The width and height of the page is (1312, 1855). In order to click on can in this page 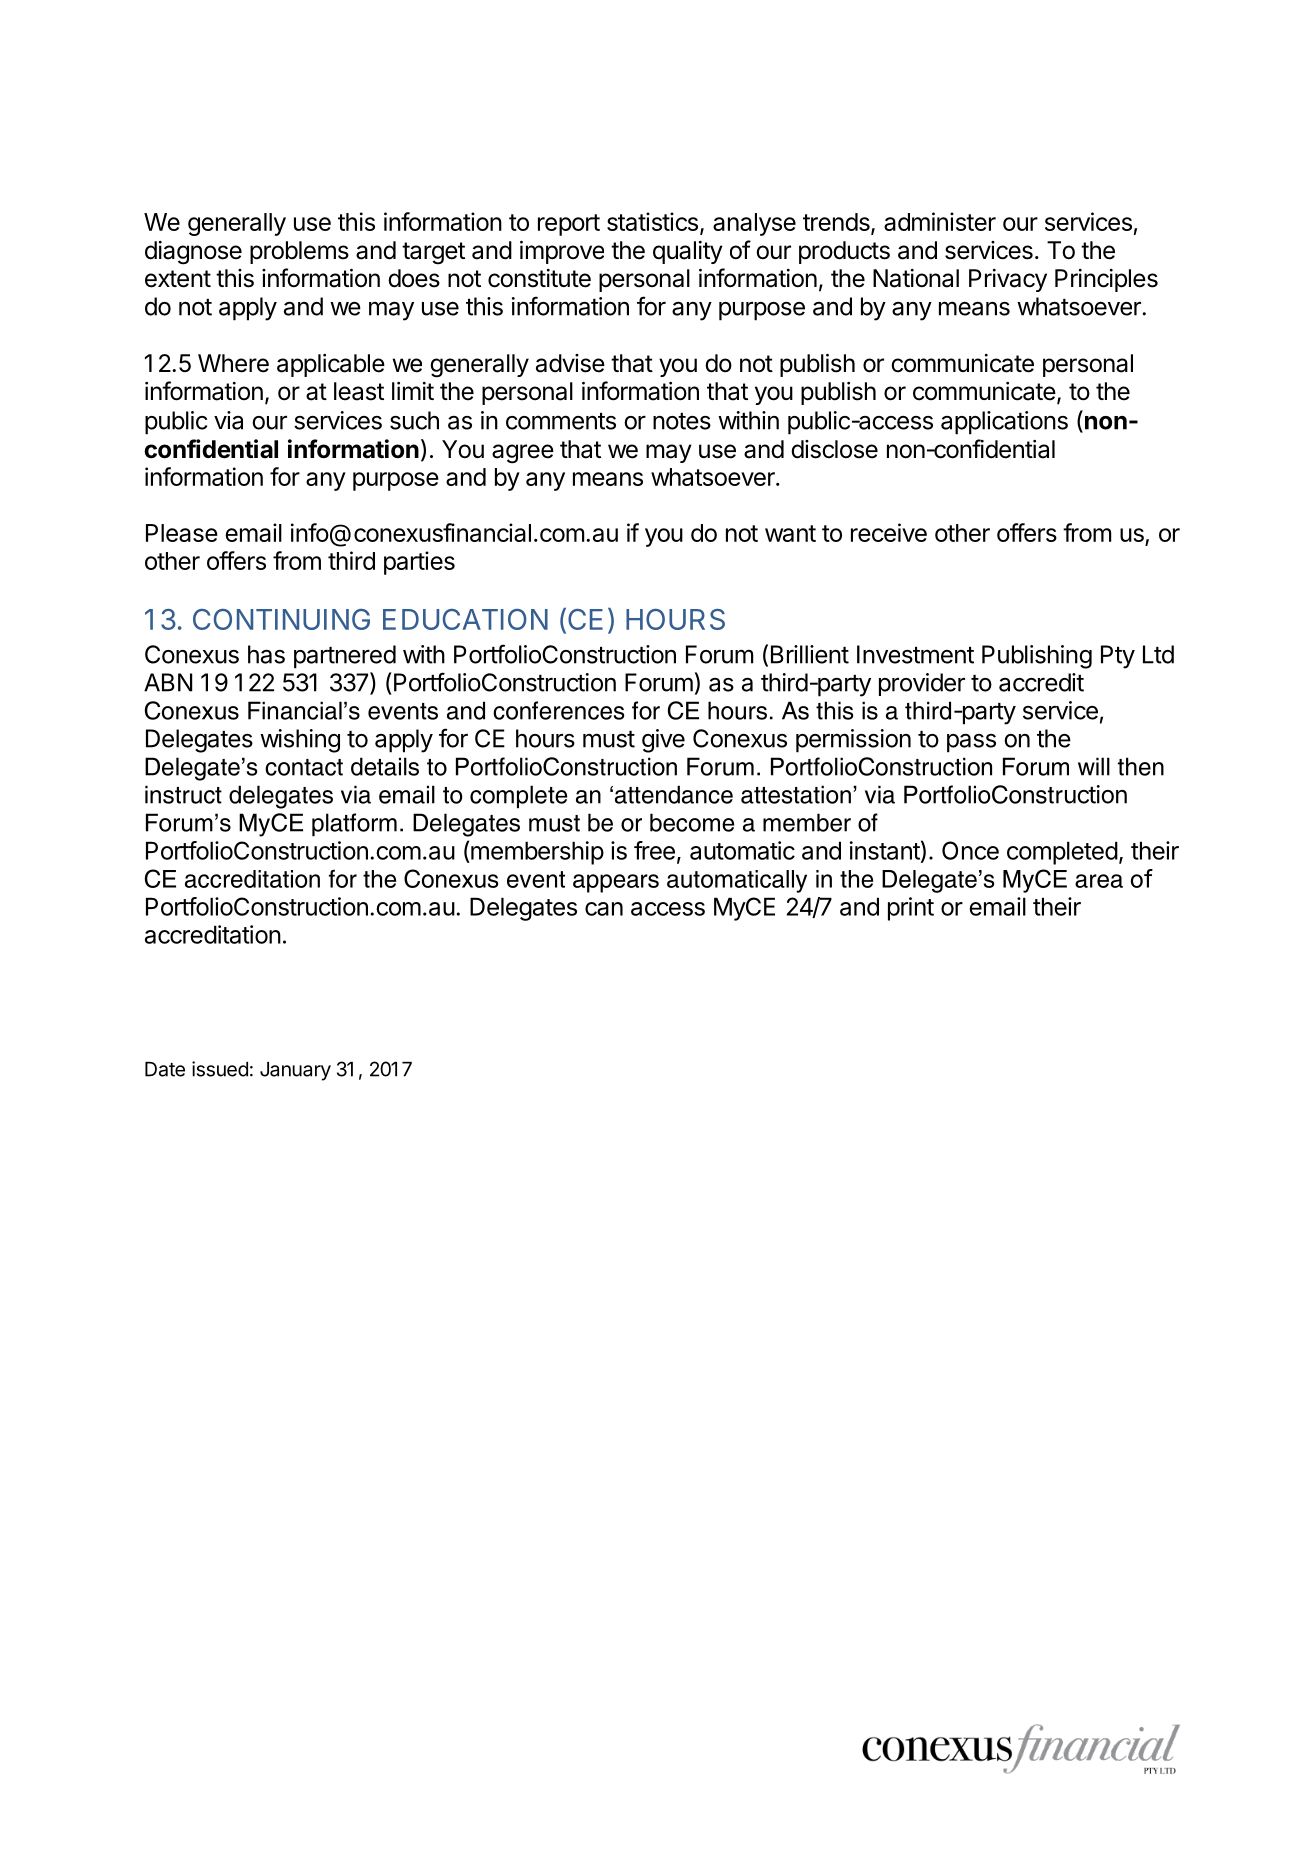, I will do `click(604, 909)`.
